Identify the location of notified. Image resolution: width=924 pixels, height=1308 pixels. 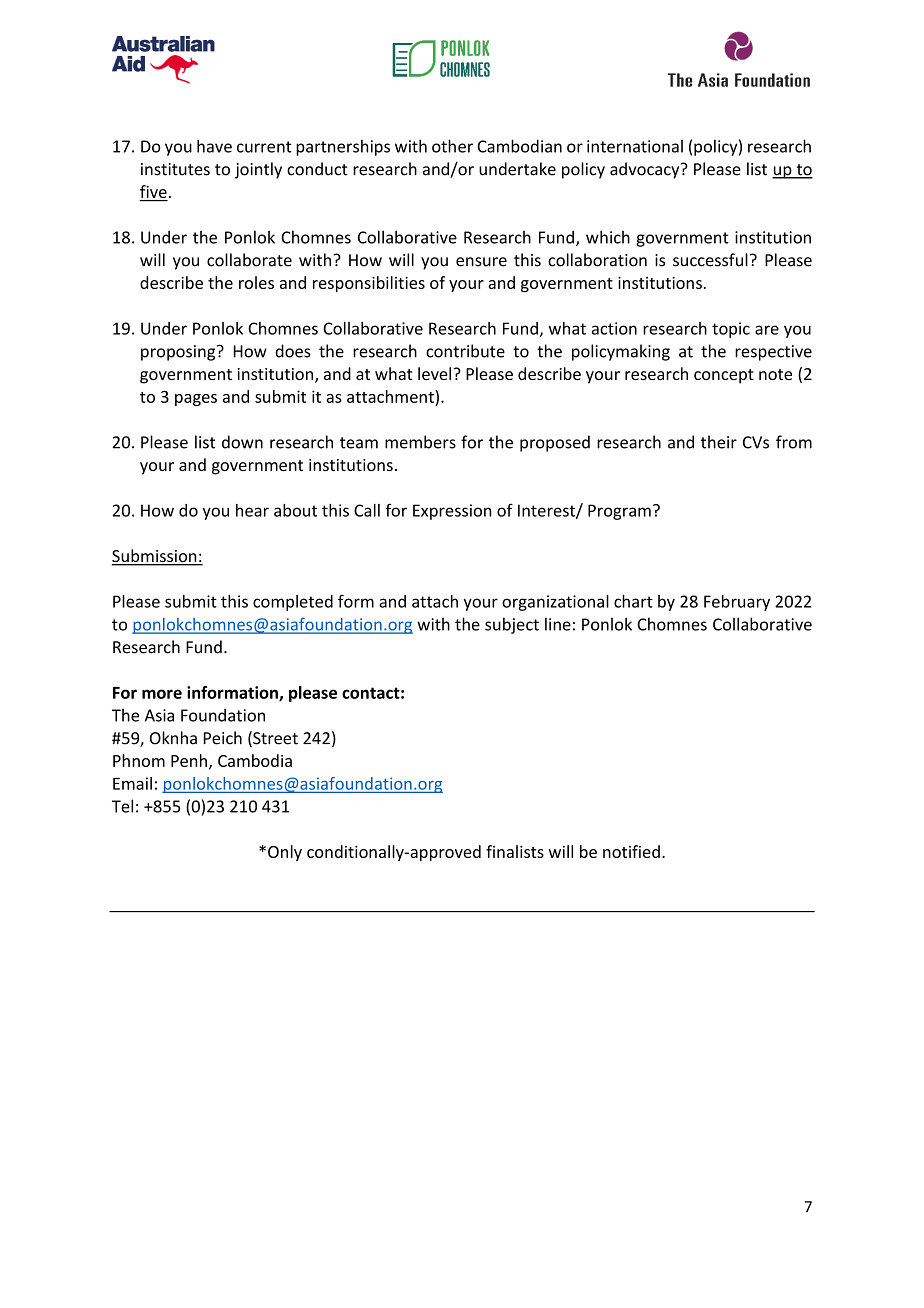
(631, 851).
